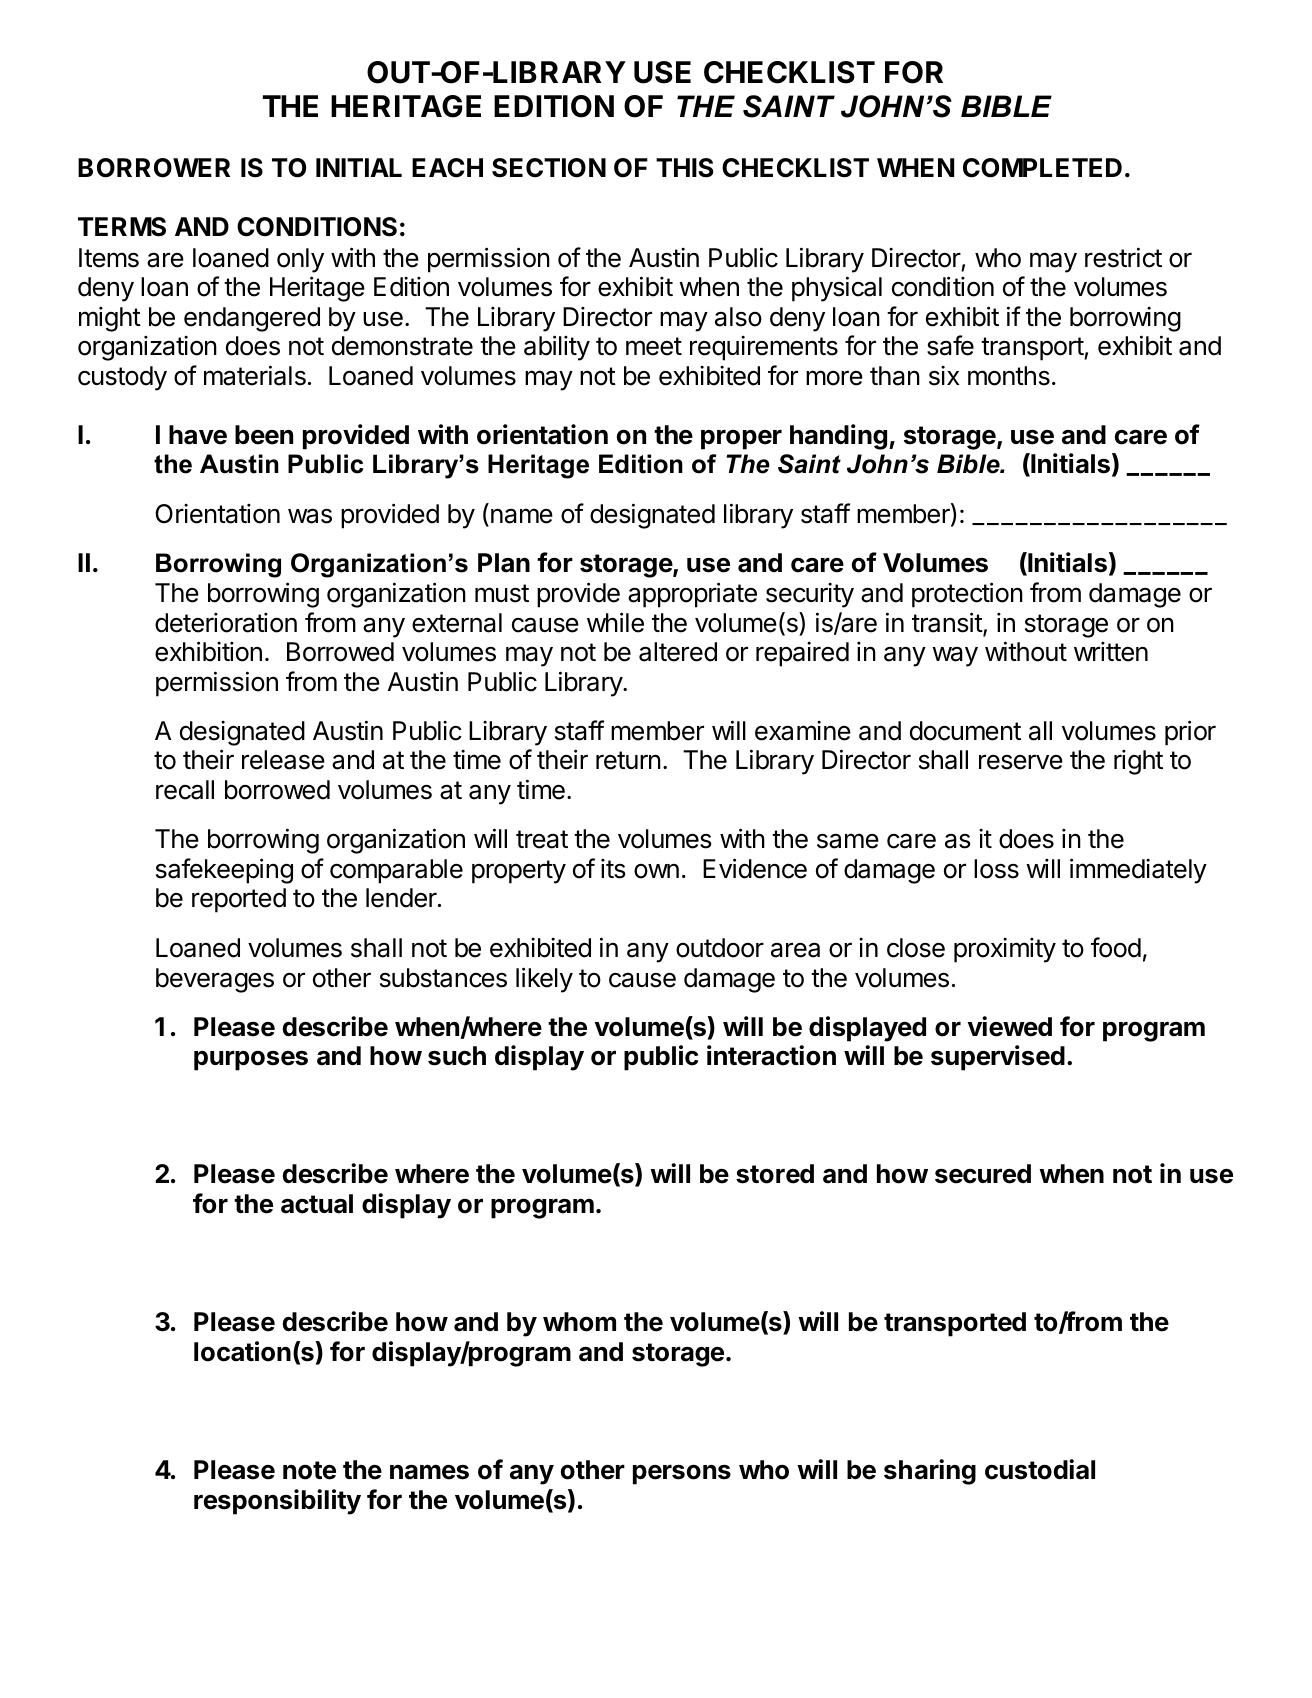 The image size is (1312, 1698). What do you see at coordinates (300, 260) in the image?
I see `only` at bounding box center [300, 260].
